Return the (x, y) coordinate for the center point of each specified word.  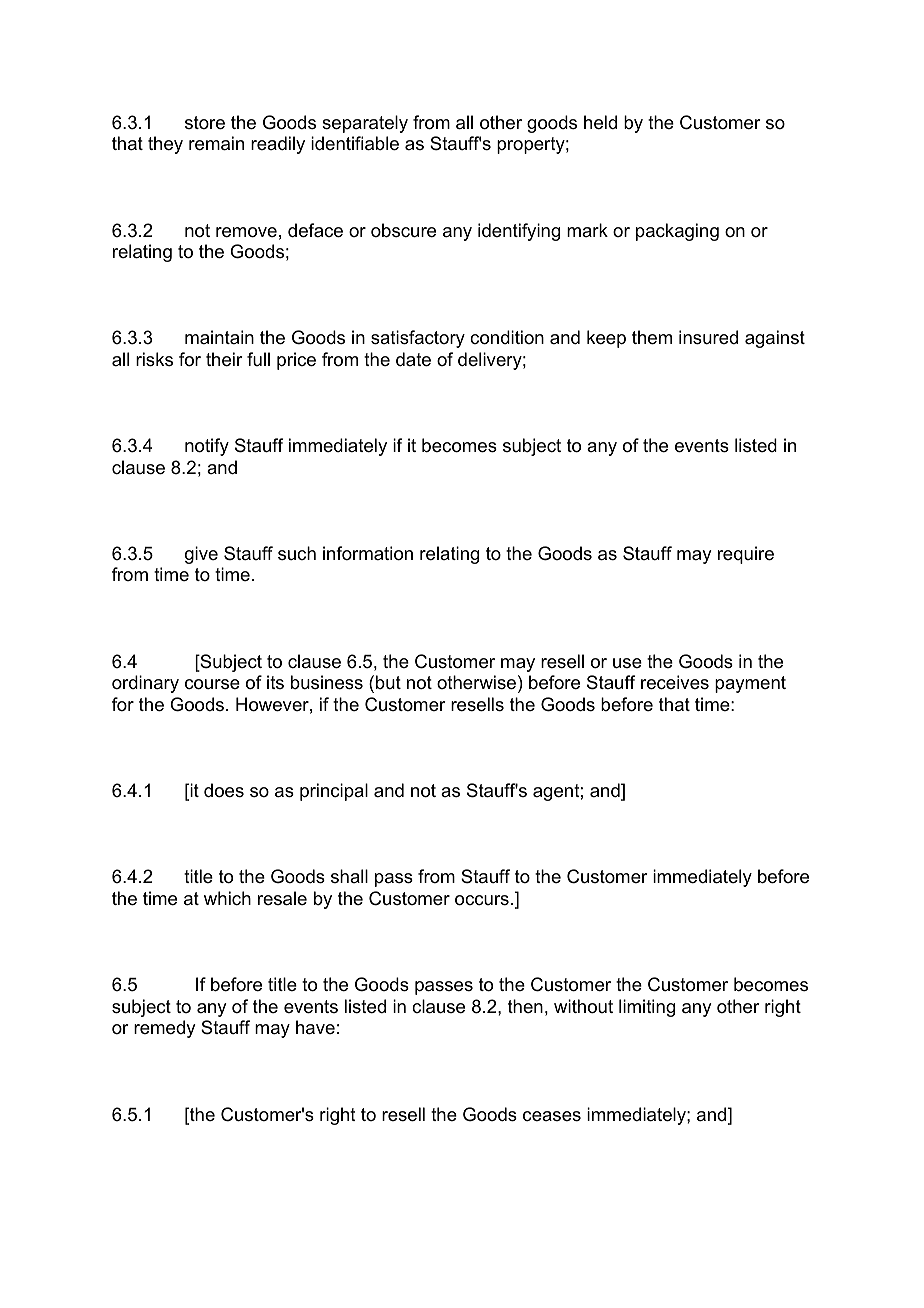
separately (365, 124)
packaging (677, 232)
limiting (647, 1008)
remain (216, 143)
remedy (164, 1029)
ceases (552, 1116)
